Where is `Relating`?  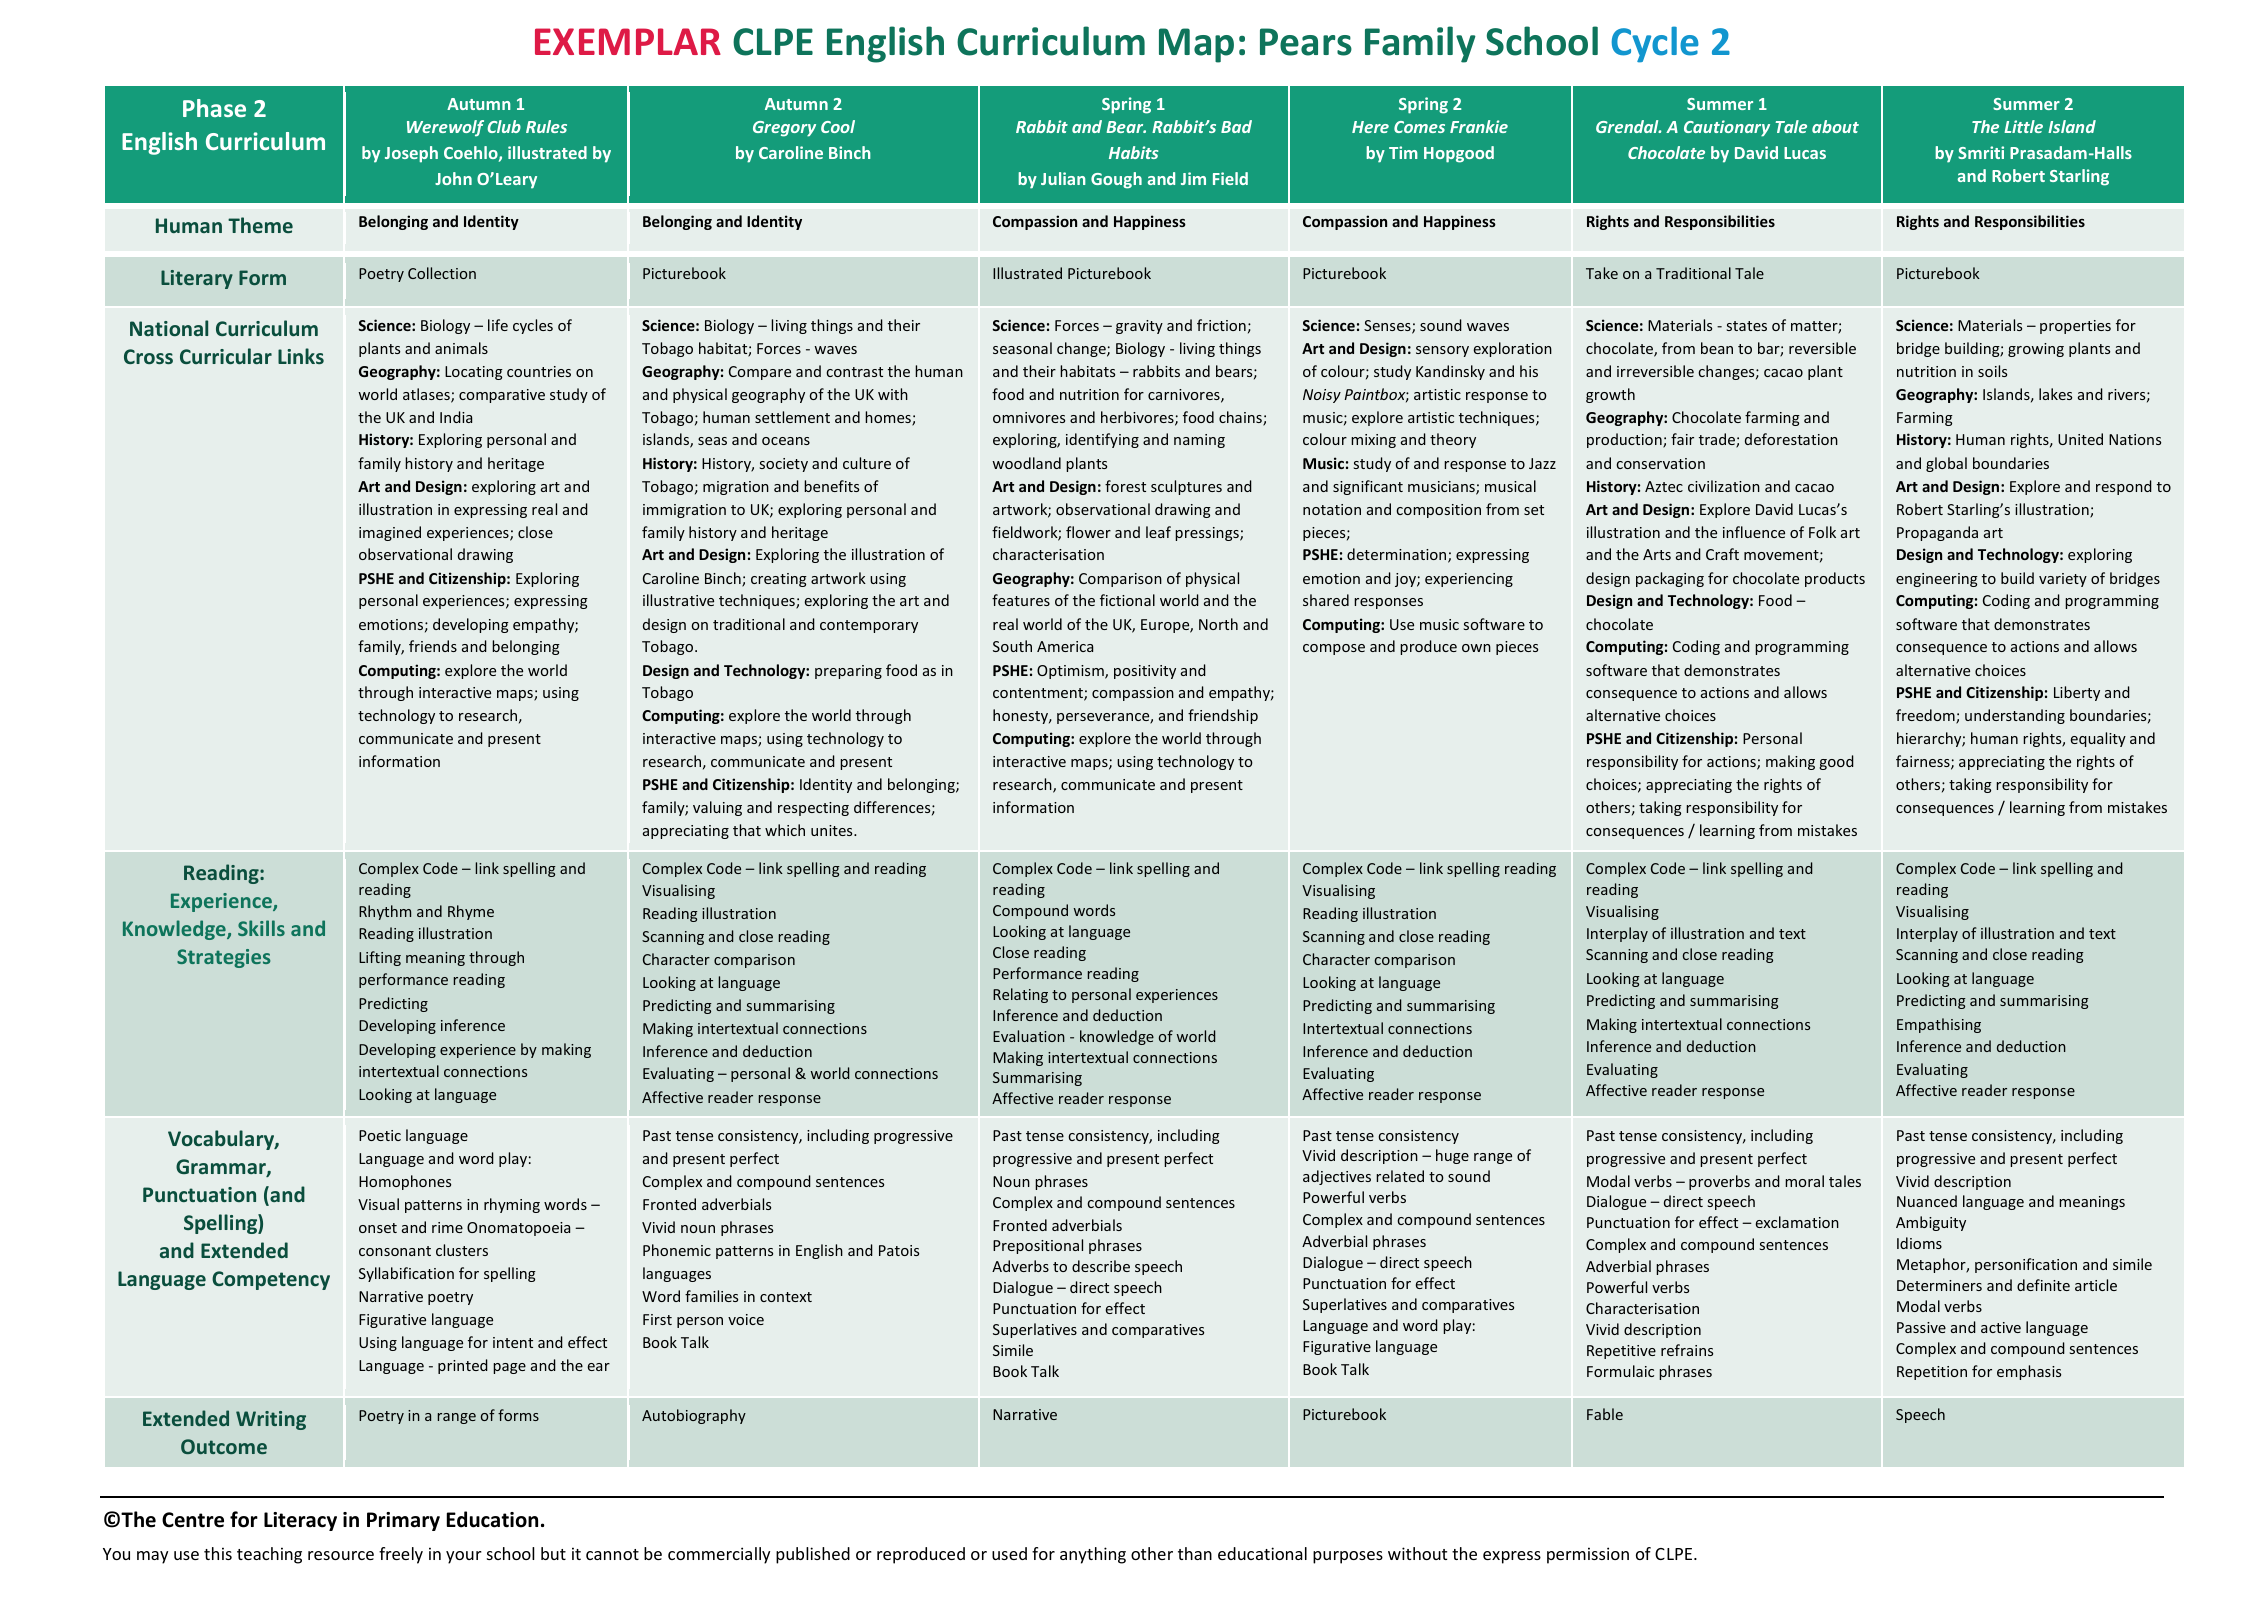 Relating is located at coordinates (1020, 995).
